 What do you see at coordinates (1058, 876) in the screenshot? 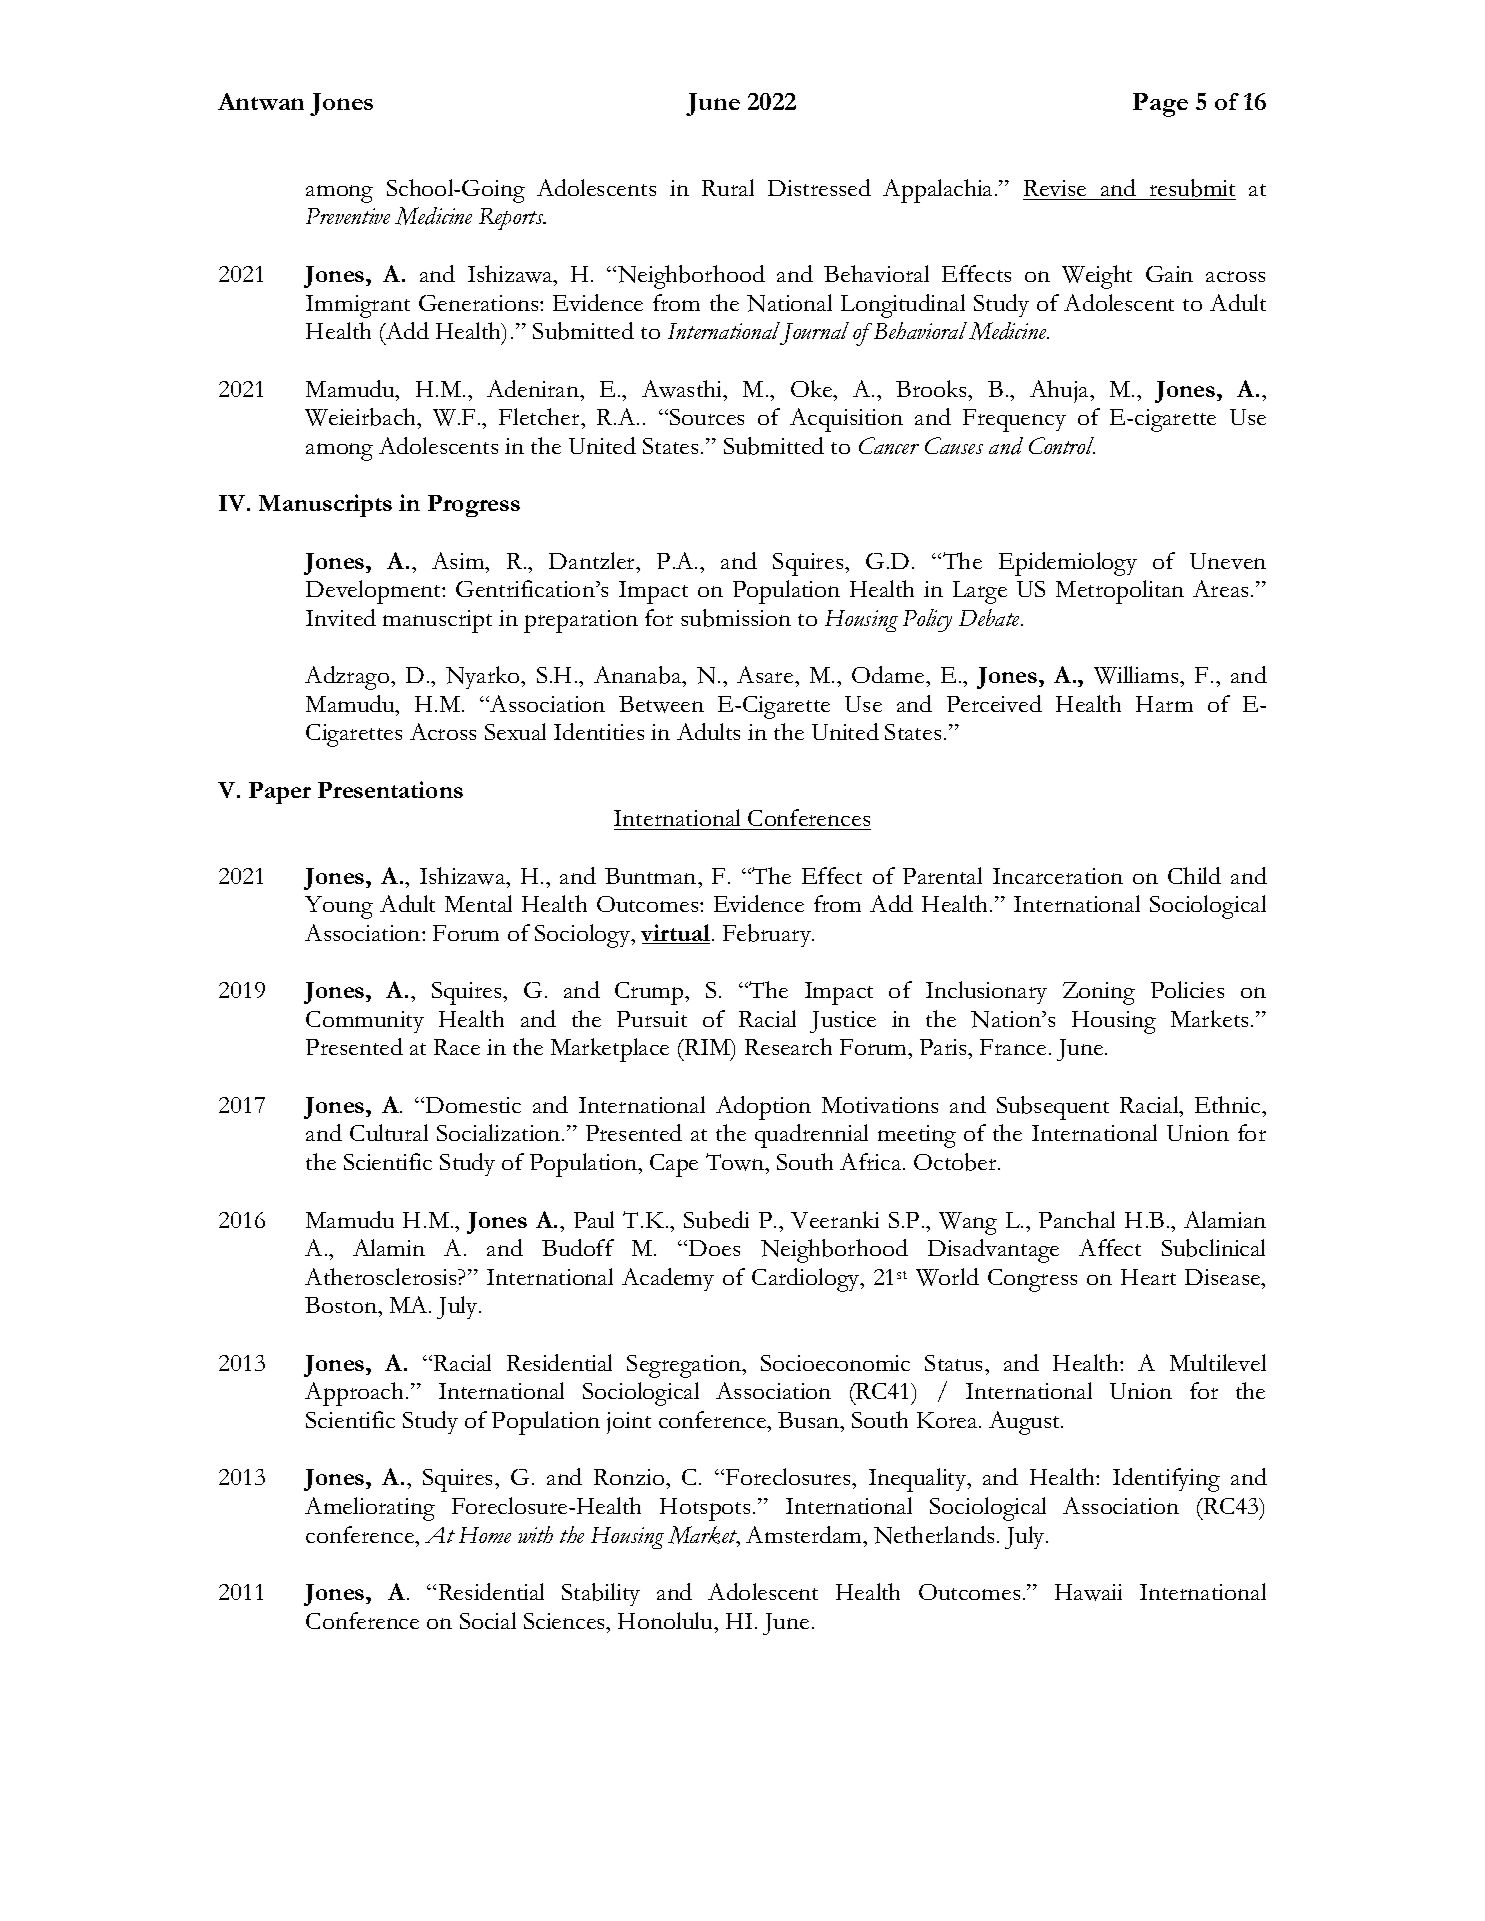
I see `Incarceration` at bounding box center [1058, 876].
